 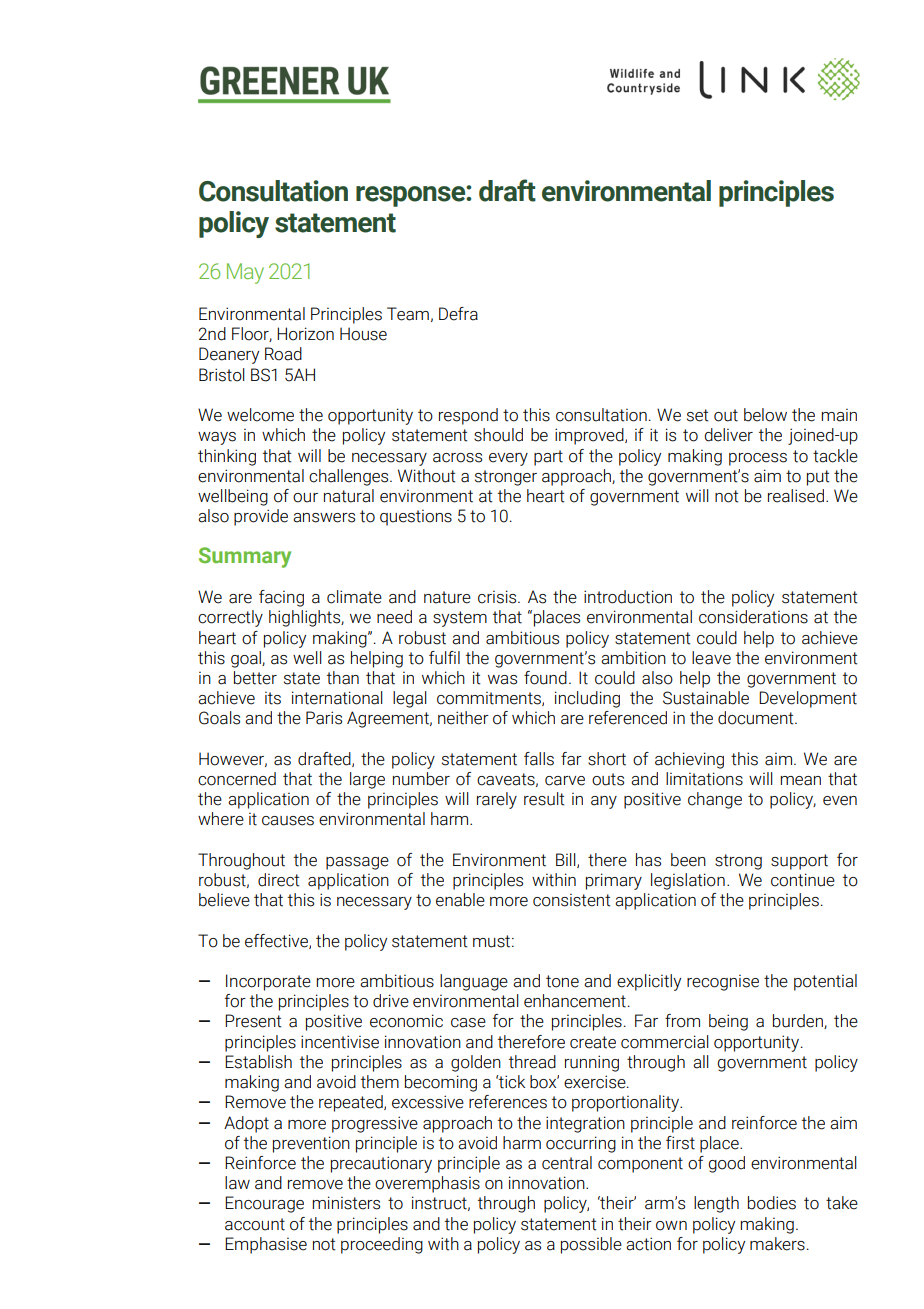 I want to click on provide, so click(x=261, y=517).
